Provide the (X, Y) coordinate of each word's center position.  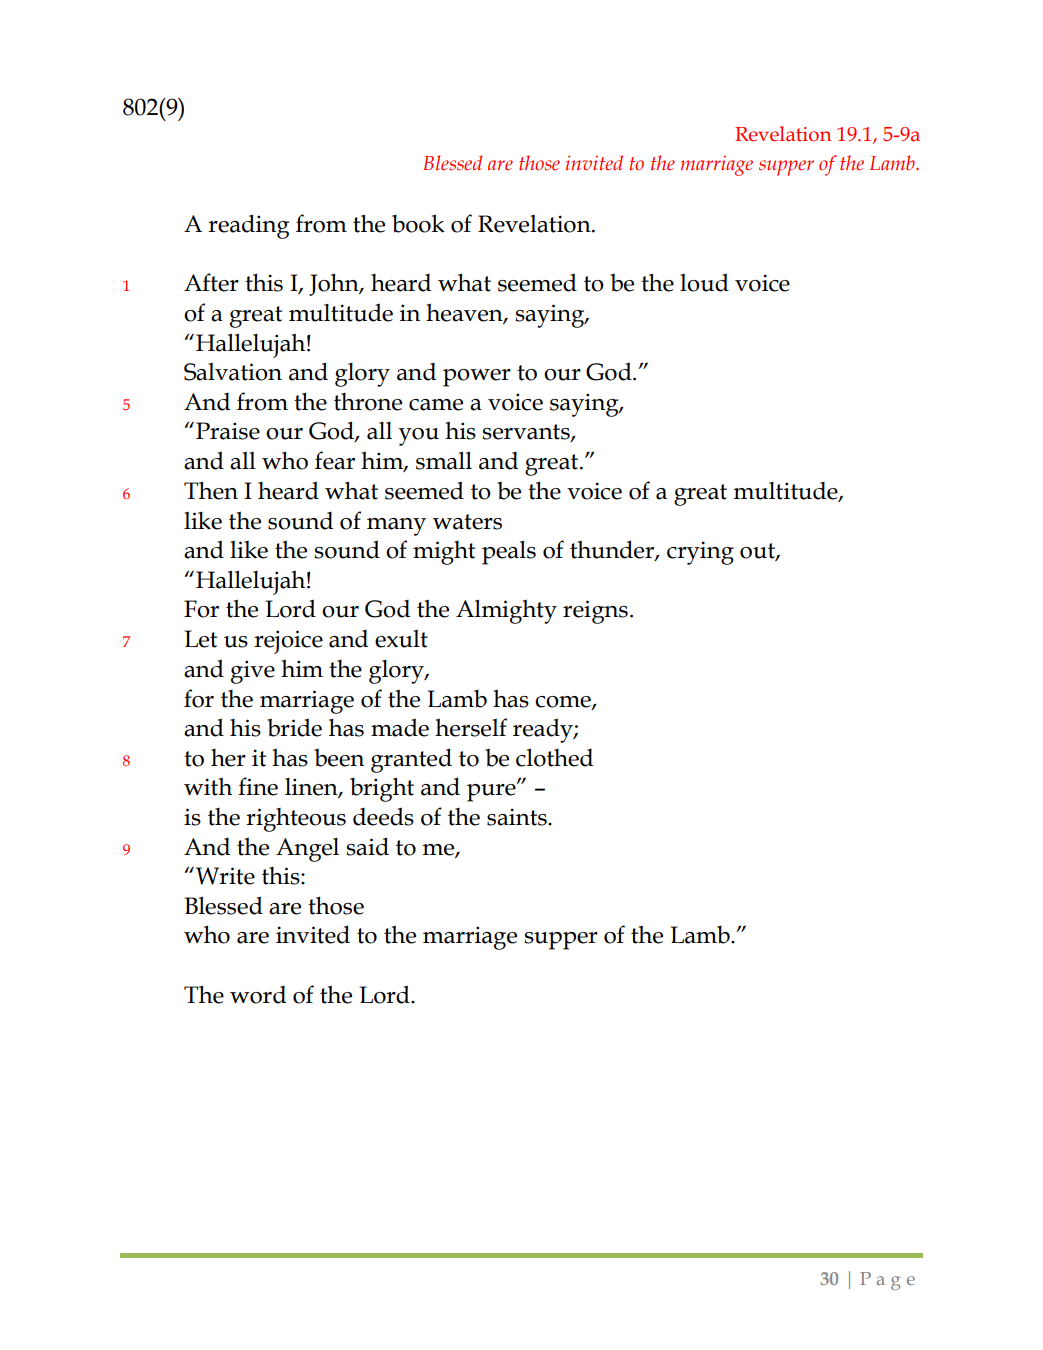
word (258, 995)
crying (700, 553)
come (564, 702)
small (444, 460)
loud (704, 282)
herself (471, 727)
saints (518, 817)
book (418, 223)
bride (294, 727)
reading (248, 226)
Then (211, 490)
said (367, 846)
